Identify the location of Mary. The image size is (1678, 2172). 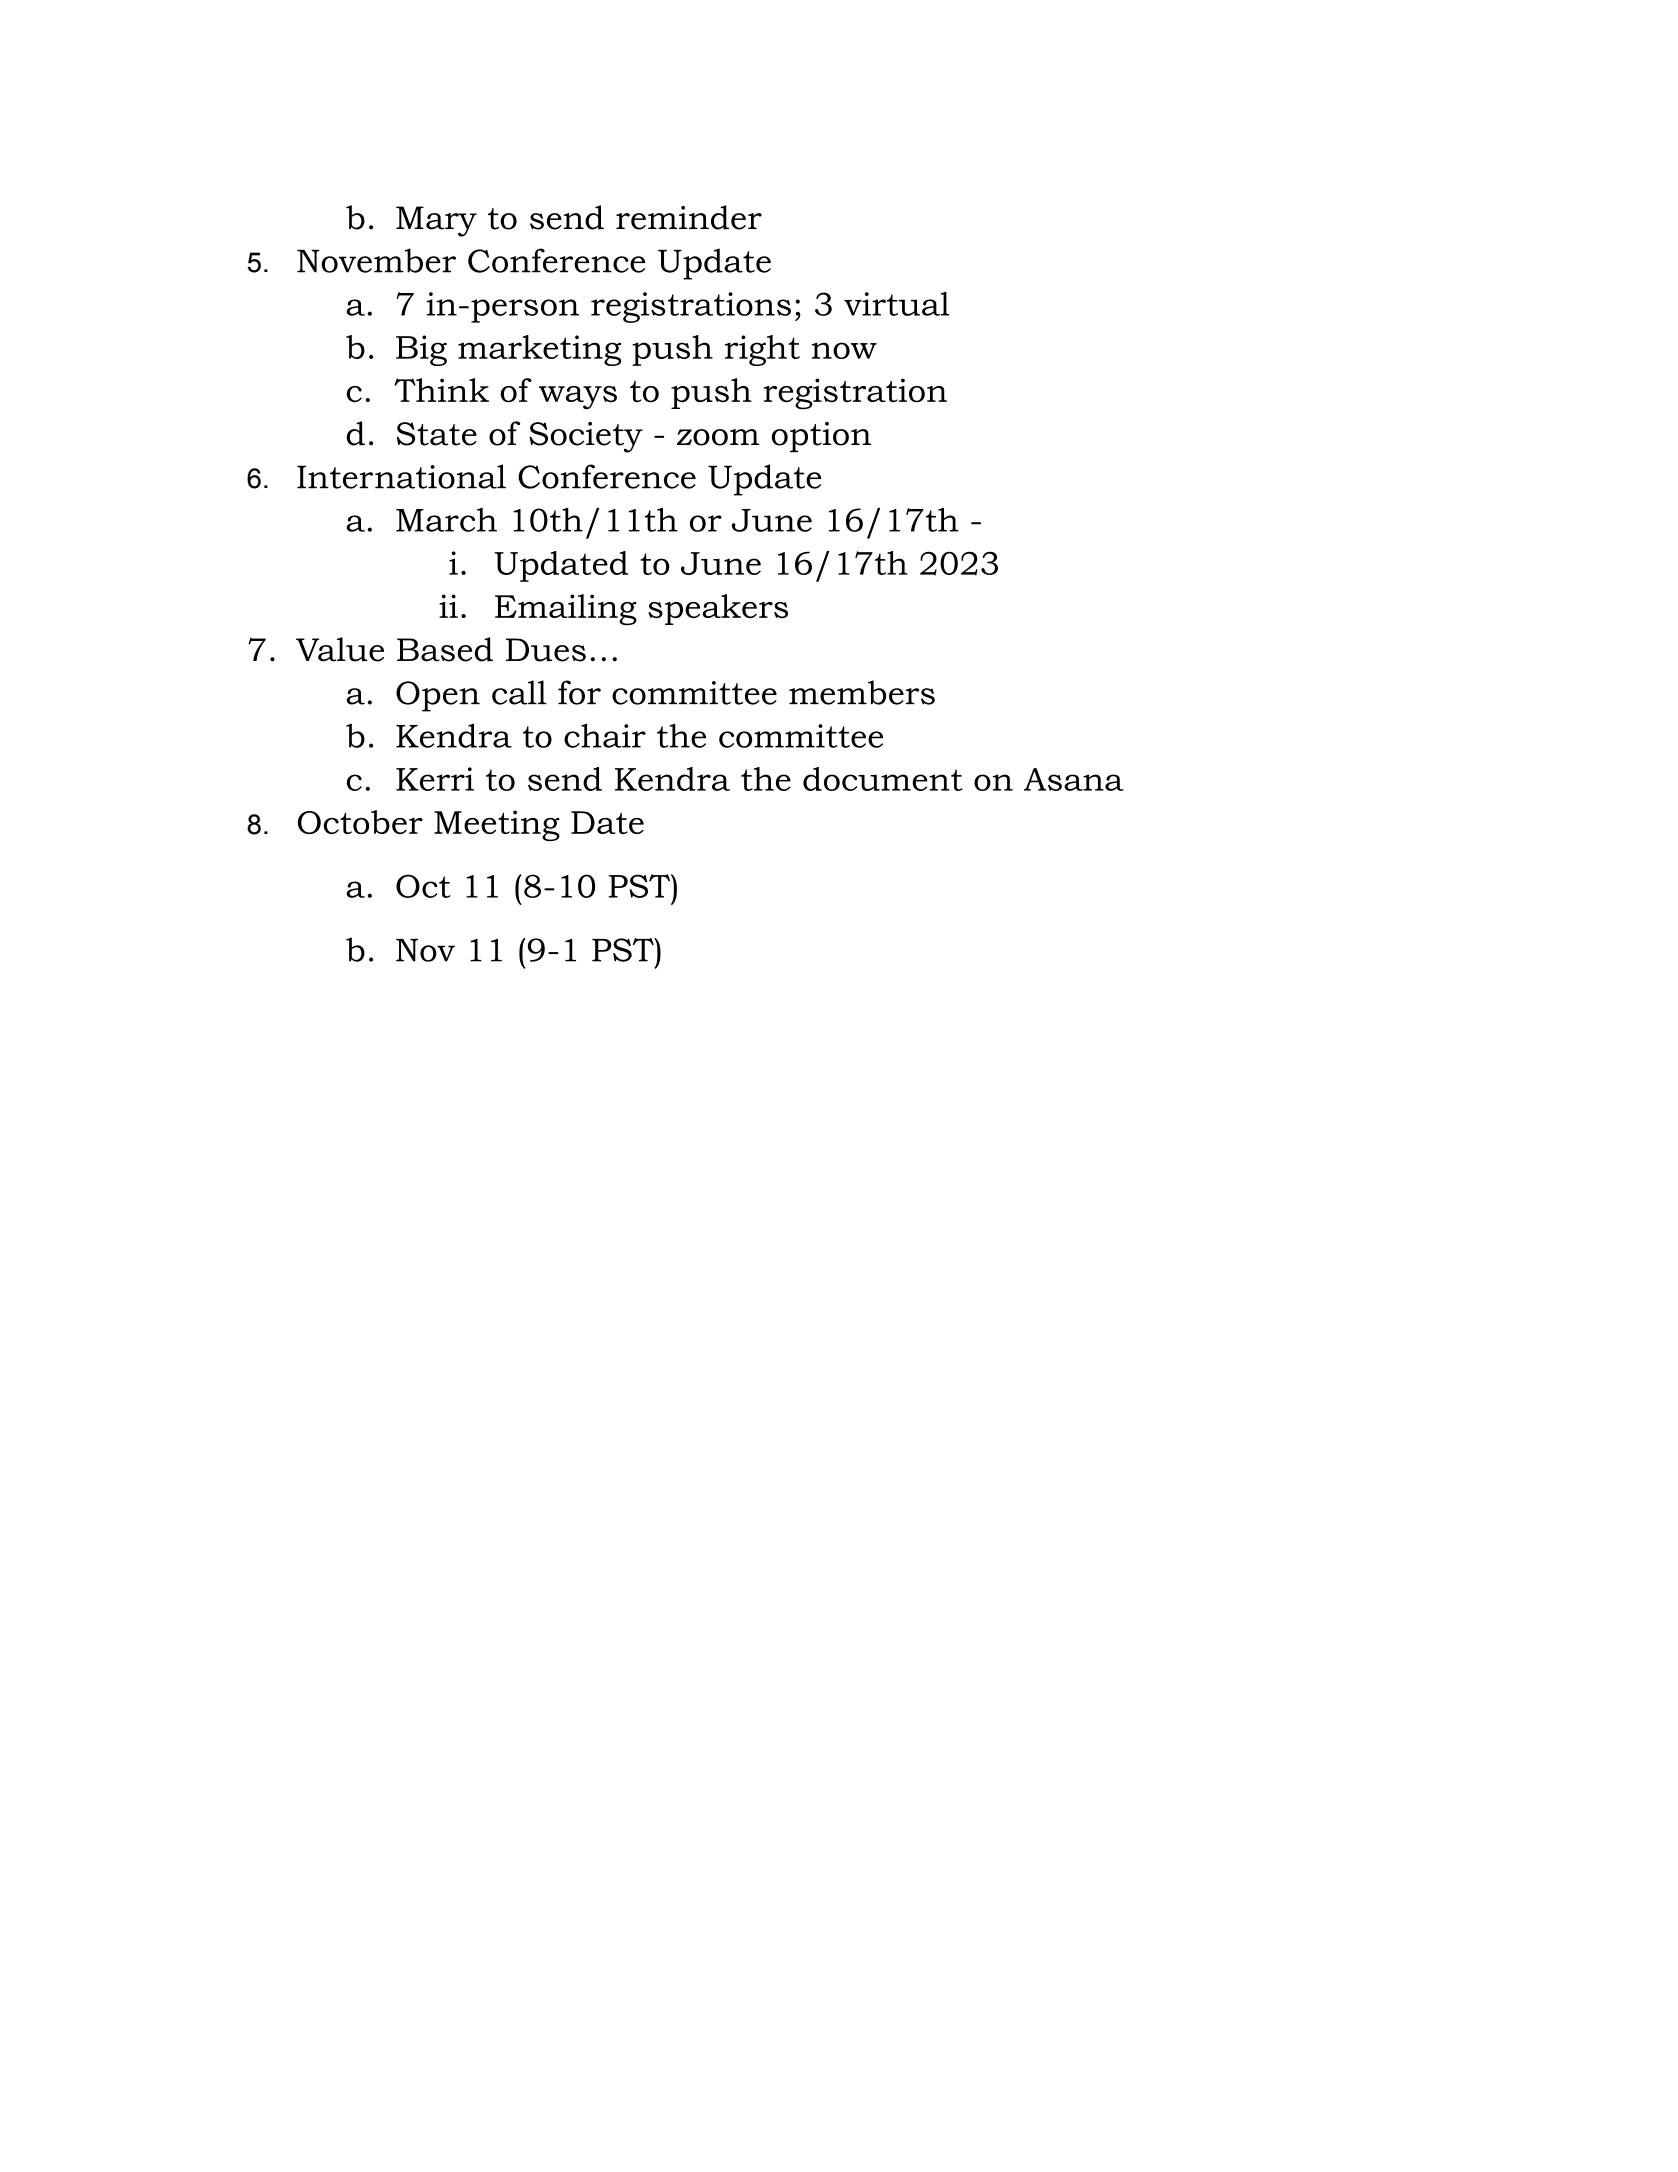
(436, 221).
